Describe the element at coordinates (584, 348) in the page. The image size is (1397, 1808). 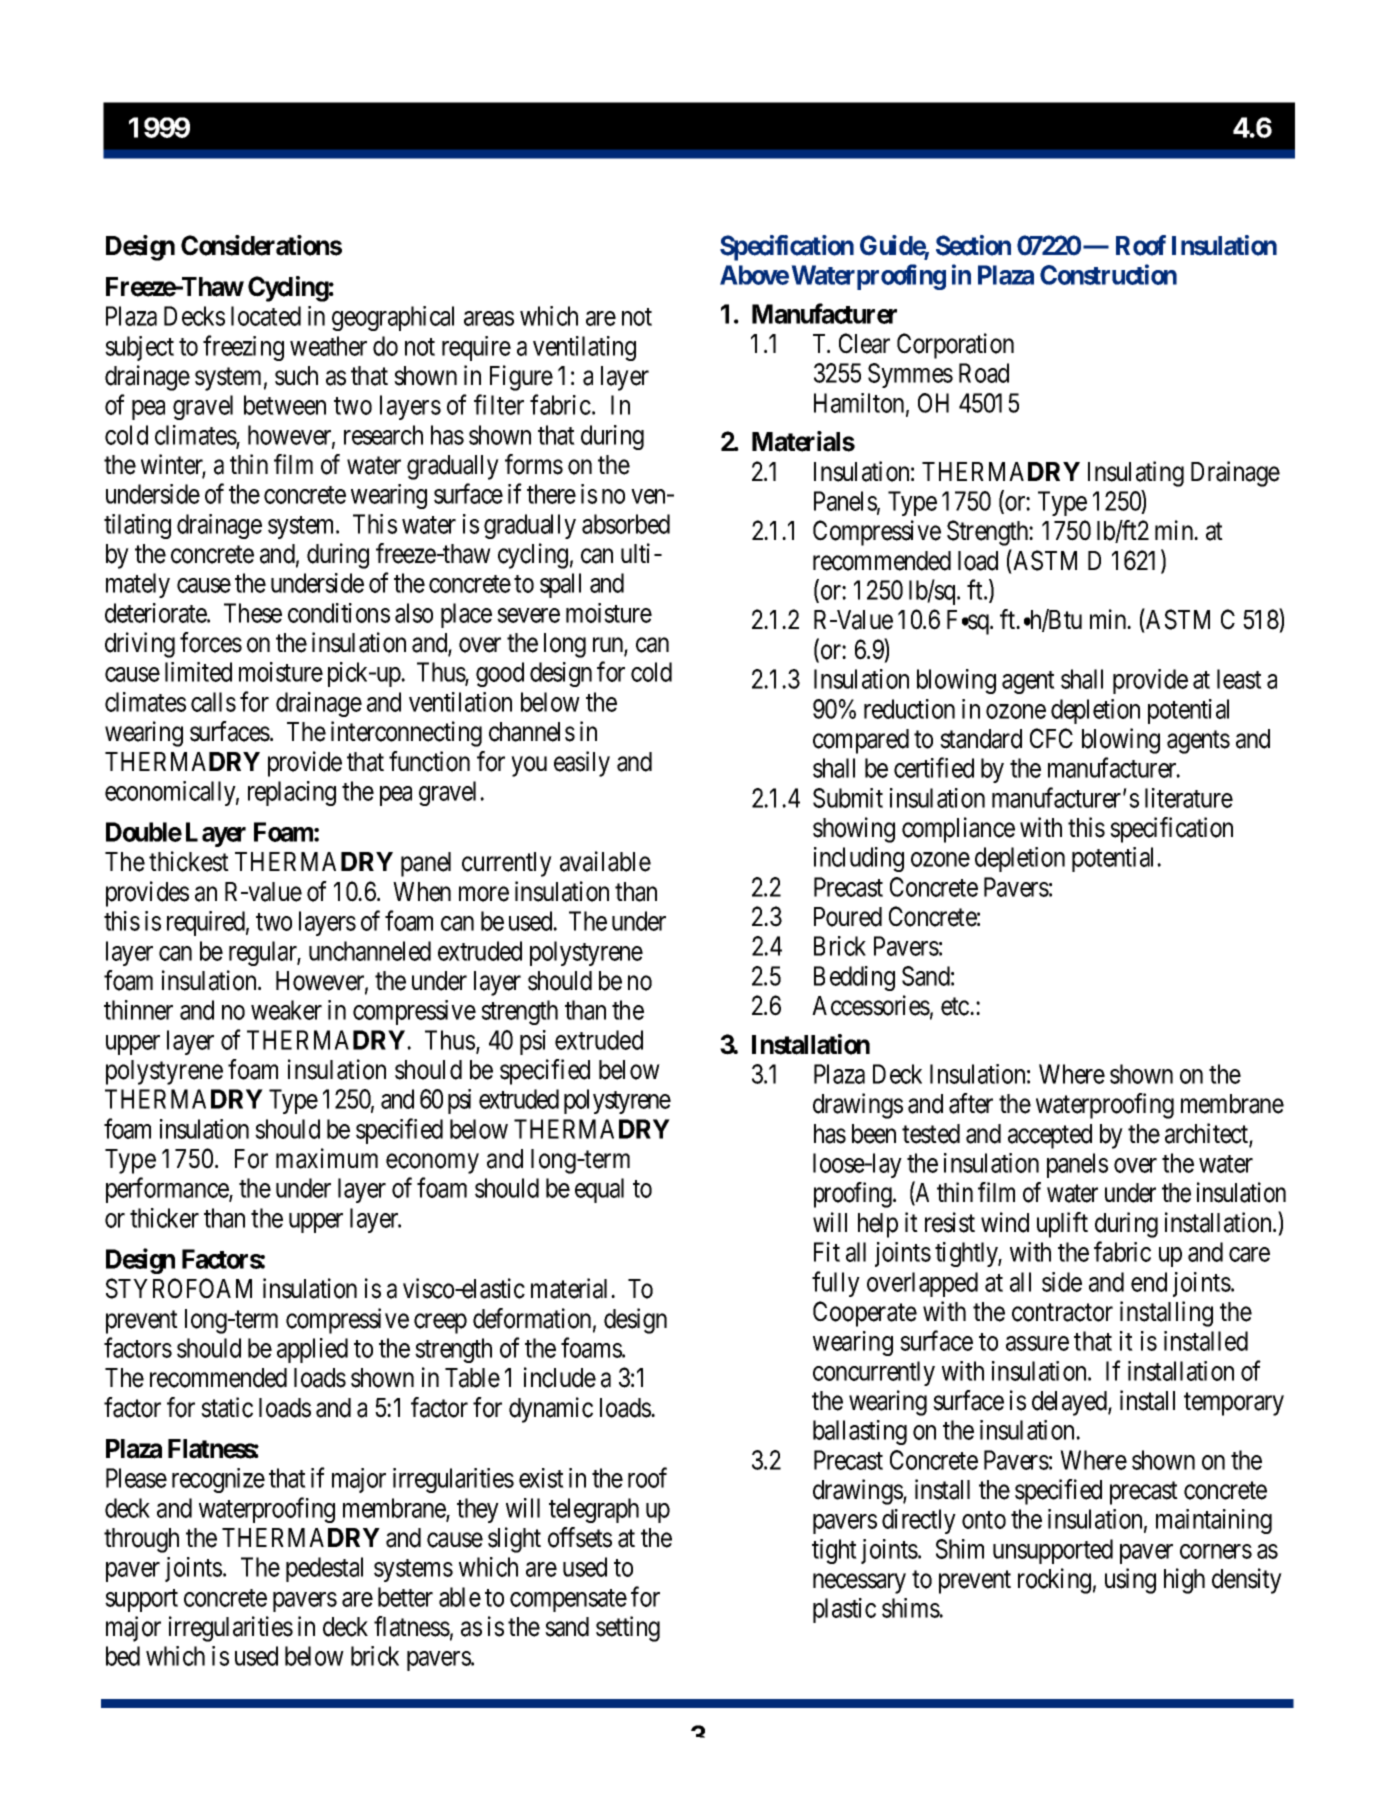
I see `ventilating` at that location.
